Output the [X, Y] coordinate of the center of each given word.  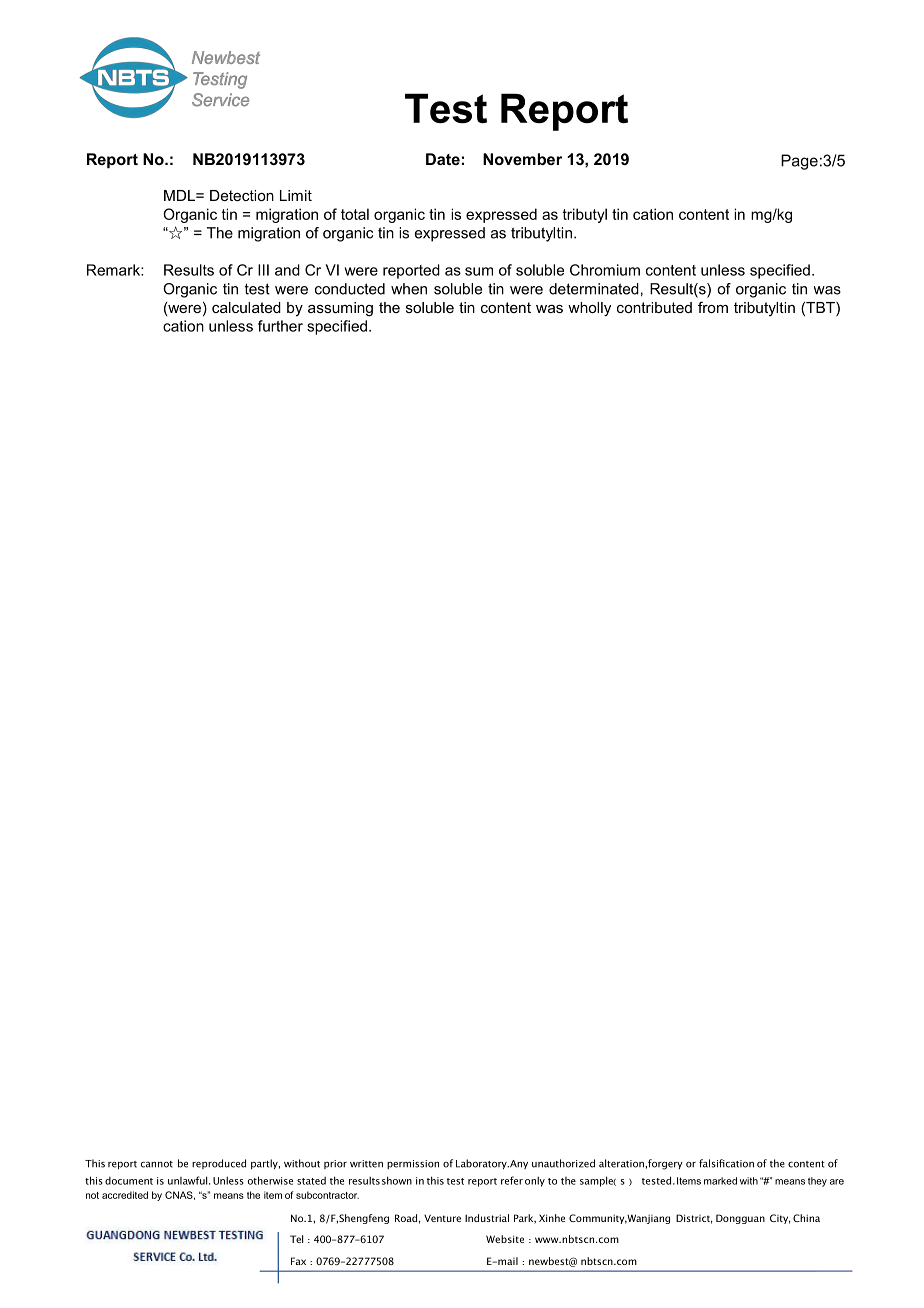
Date [443, 159]
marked [720, 1181]
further [280, 326]
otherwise [270, 1180]
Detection [242, 195]
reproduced [219, 1164]
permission [413, 1164]
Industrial [487, 1218]
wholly [589, 309]
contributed [654, 307]
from [713, 307]
